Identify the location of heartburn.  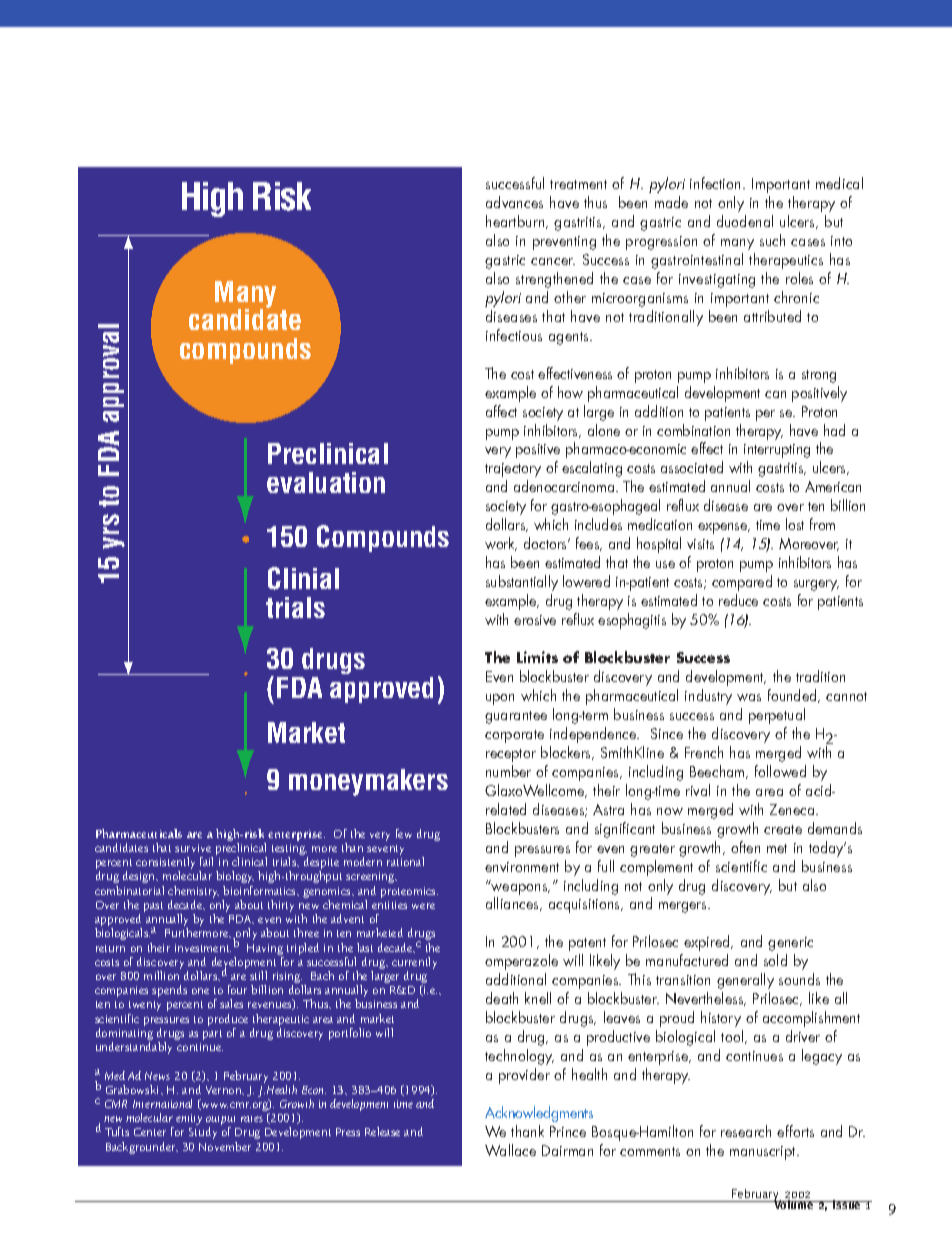
(516, 222).
